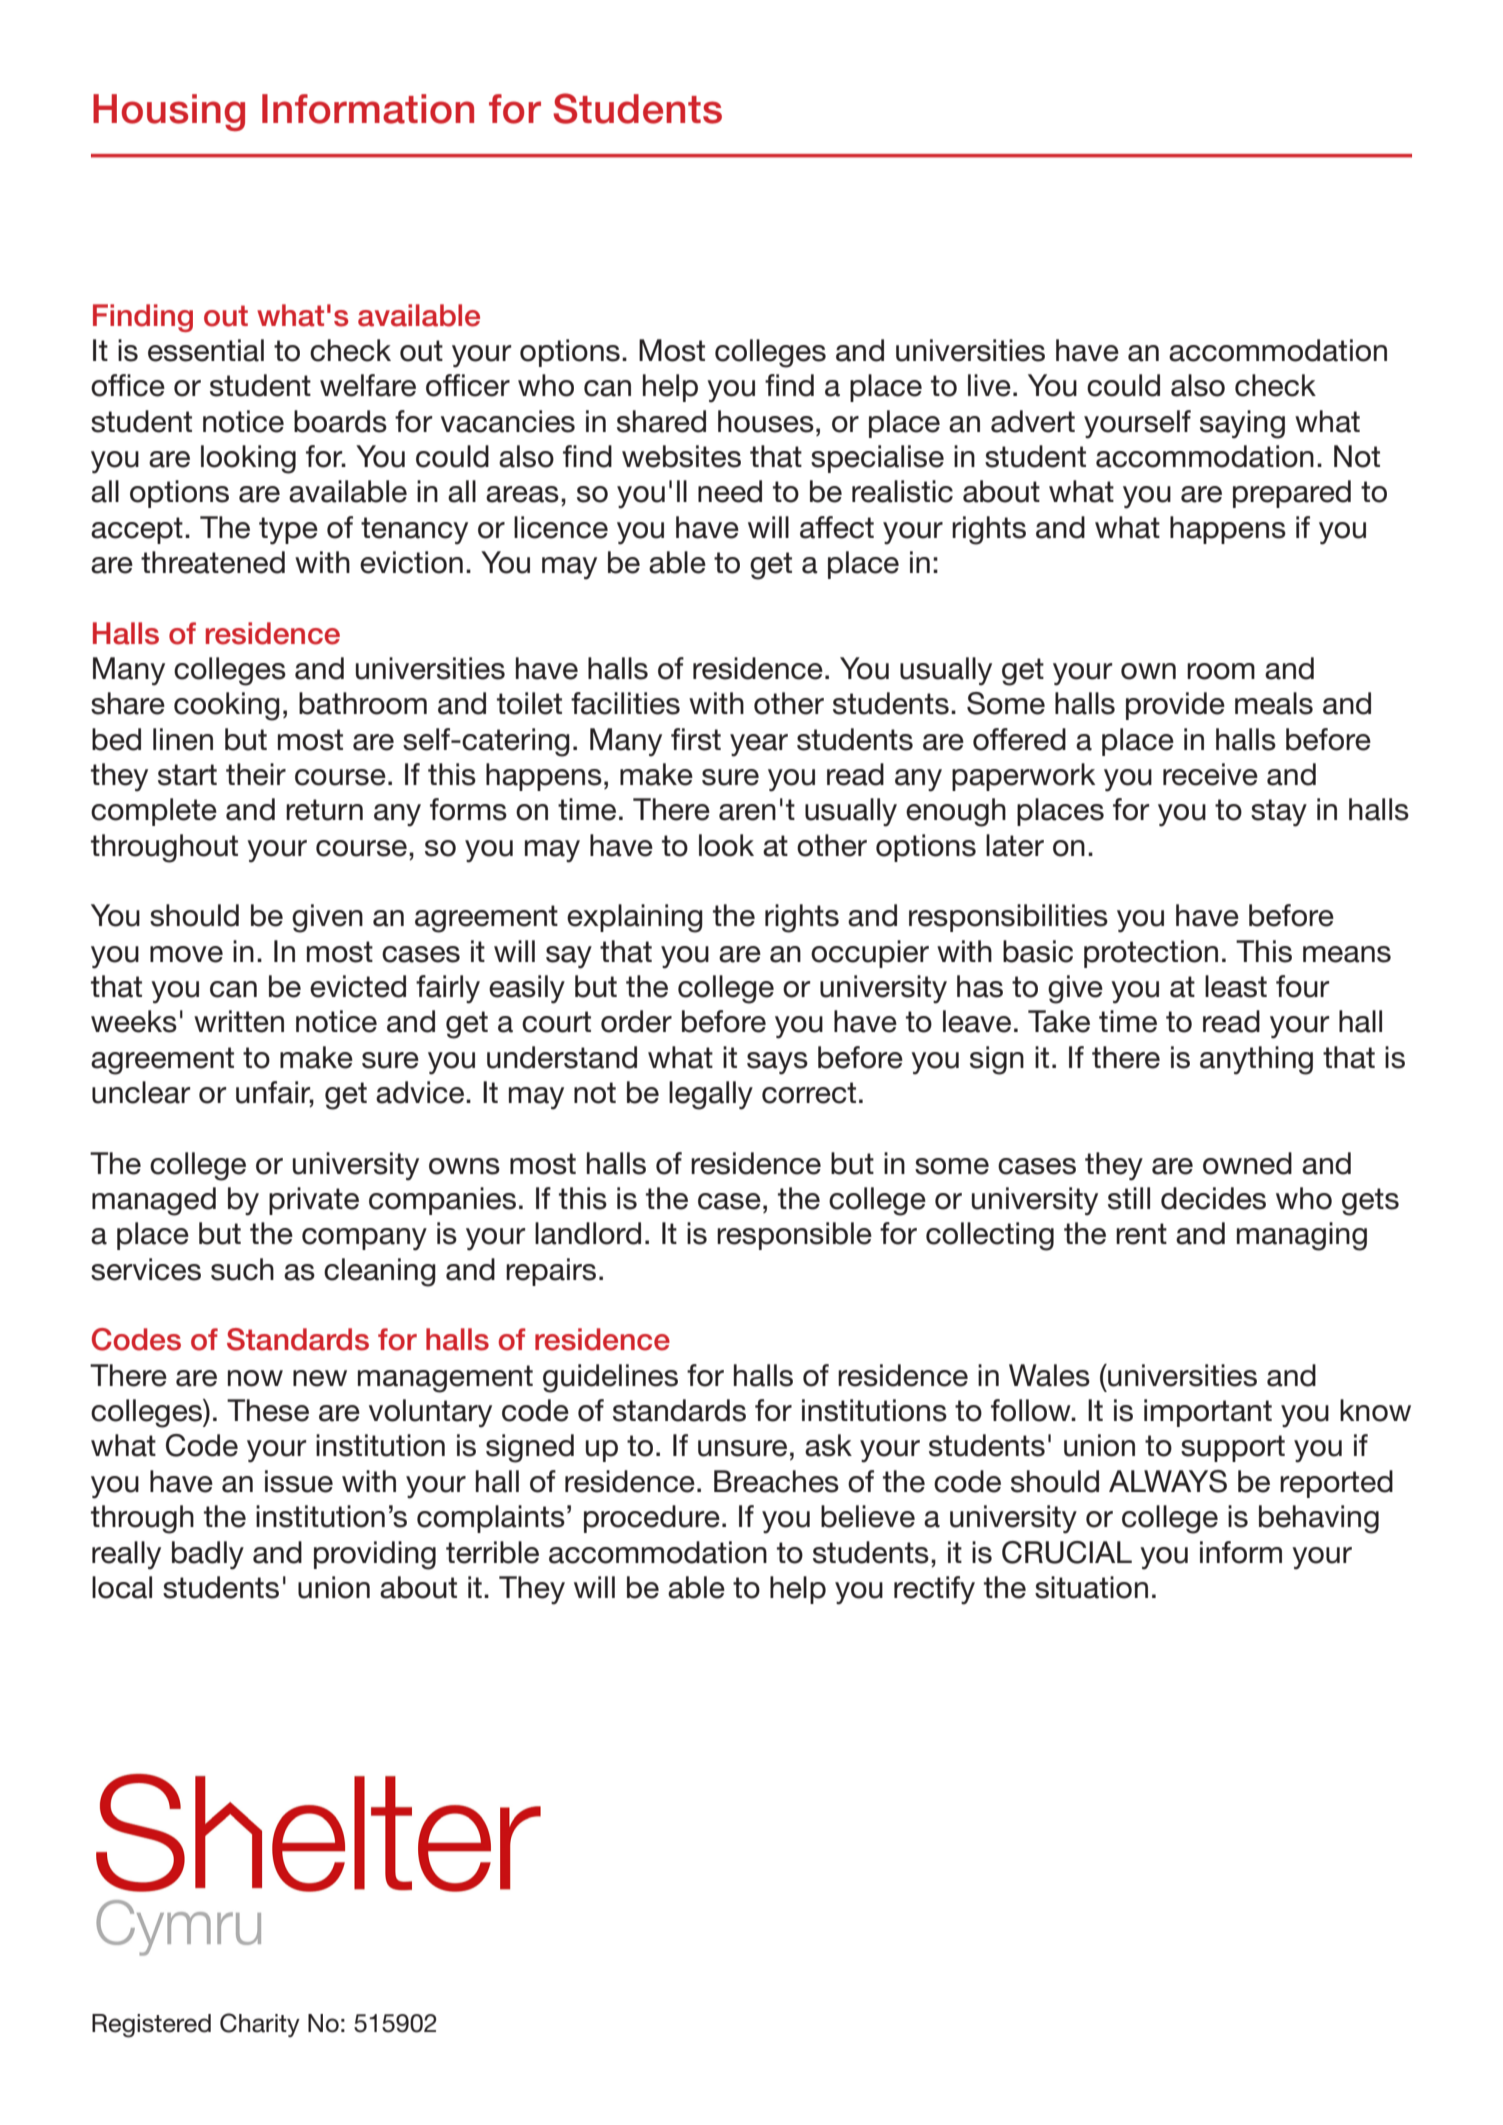 Image resolution: width=1503 pixels, height=2125 pixels. What do you see at coordinates (794, 1236) in the screenshot?
I see `responsible` at bounding box center [794, 1236].
